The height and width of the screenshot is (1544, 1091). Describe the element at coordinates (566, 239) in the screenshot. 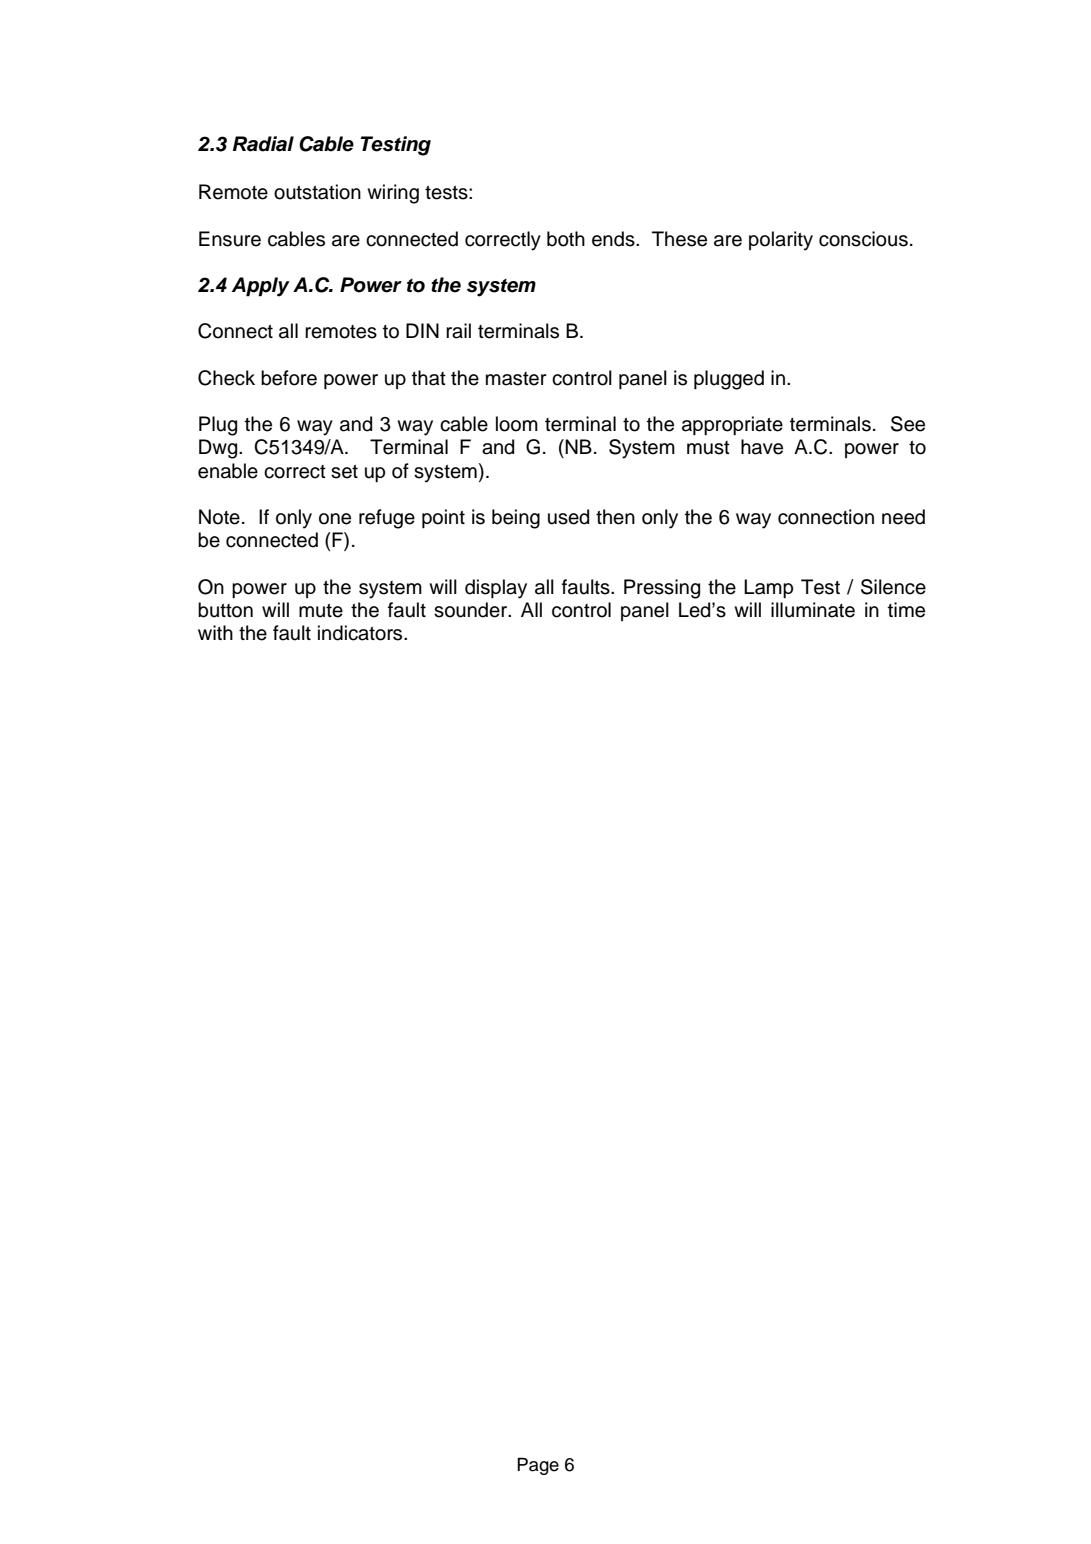

I see `both` at that location.
